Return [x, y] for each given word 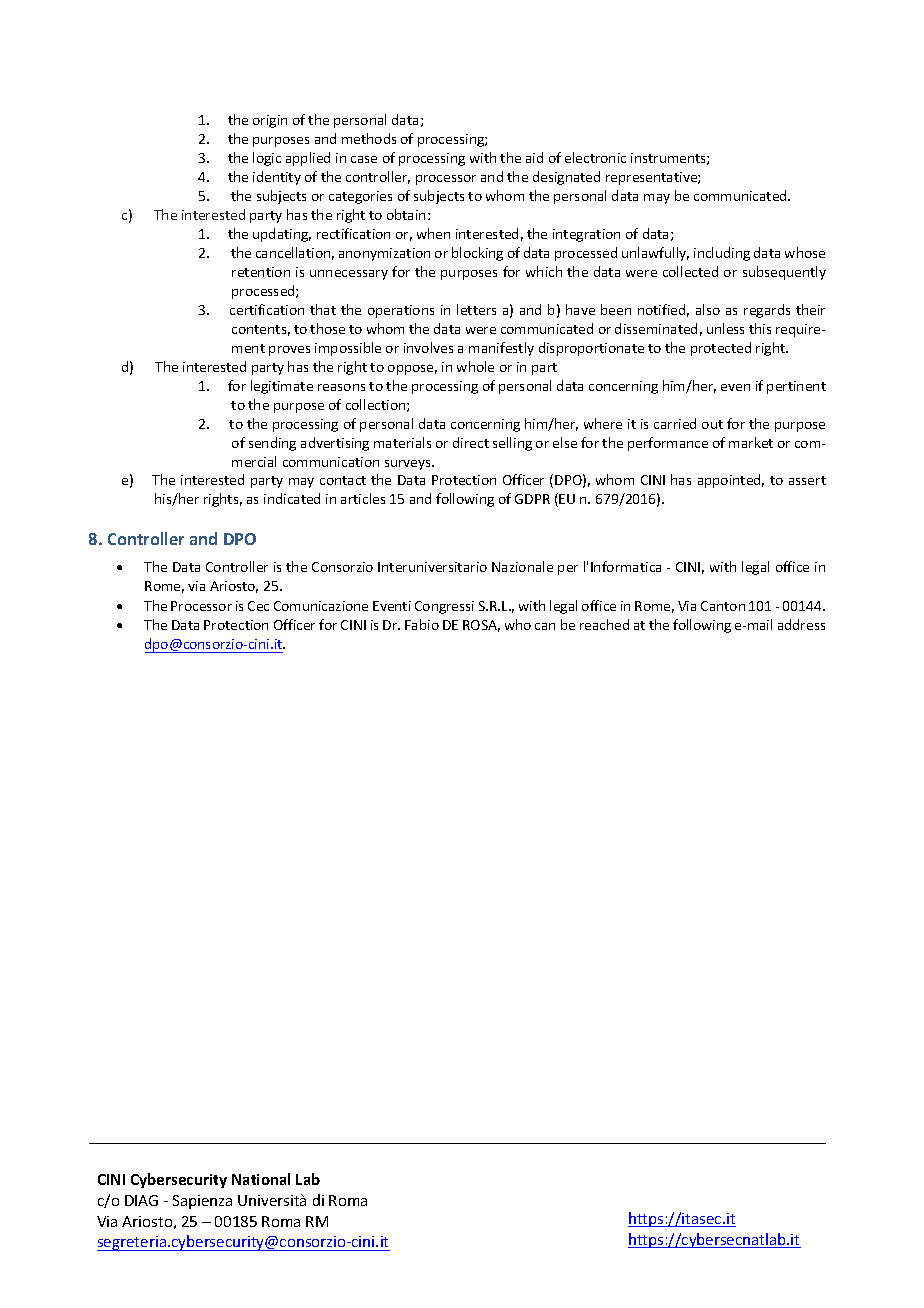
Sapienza [202, 1202]
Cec [258, 606]
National [261, 1179]
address [801, 624]
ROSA [481, 626]
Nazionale [522, 566]
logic [267, 159]
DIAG [141, 1200]
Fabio [422, 624]
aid [534, 157]
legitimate [282, 387]
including [722, 254]
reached [604, 624]
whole [475, 366]
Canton [723, 606]
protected [721, 349]
